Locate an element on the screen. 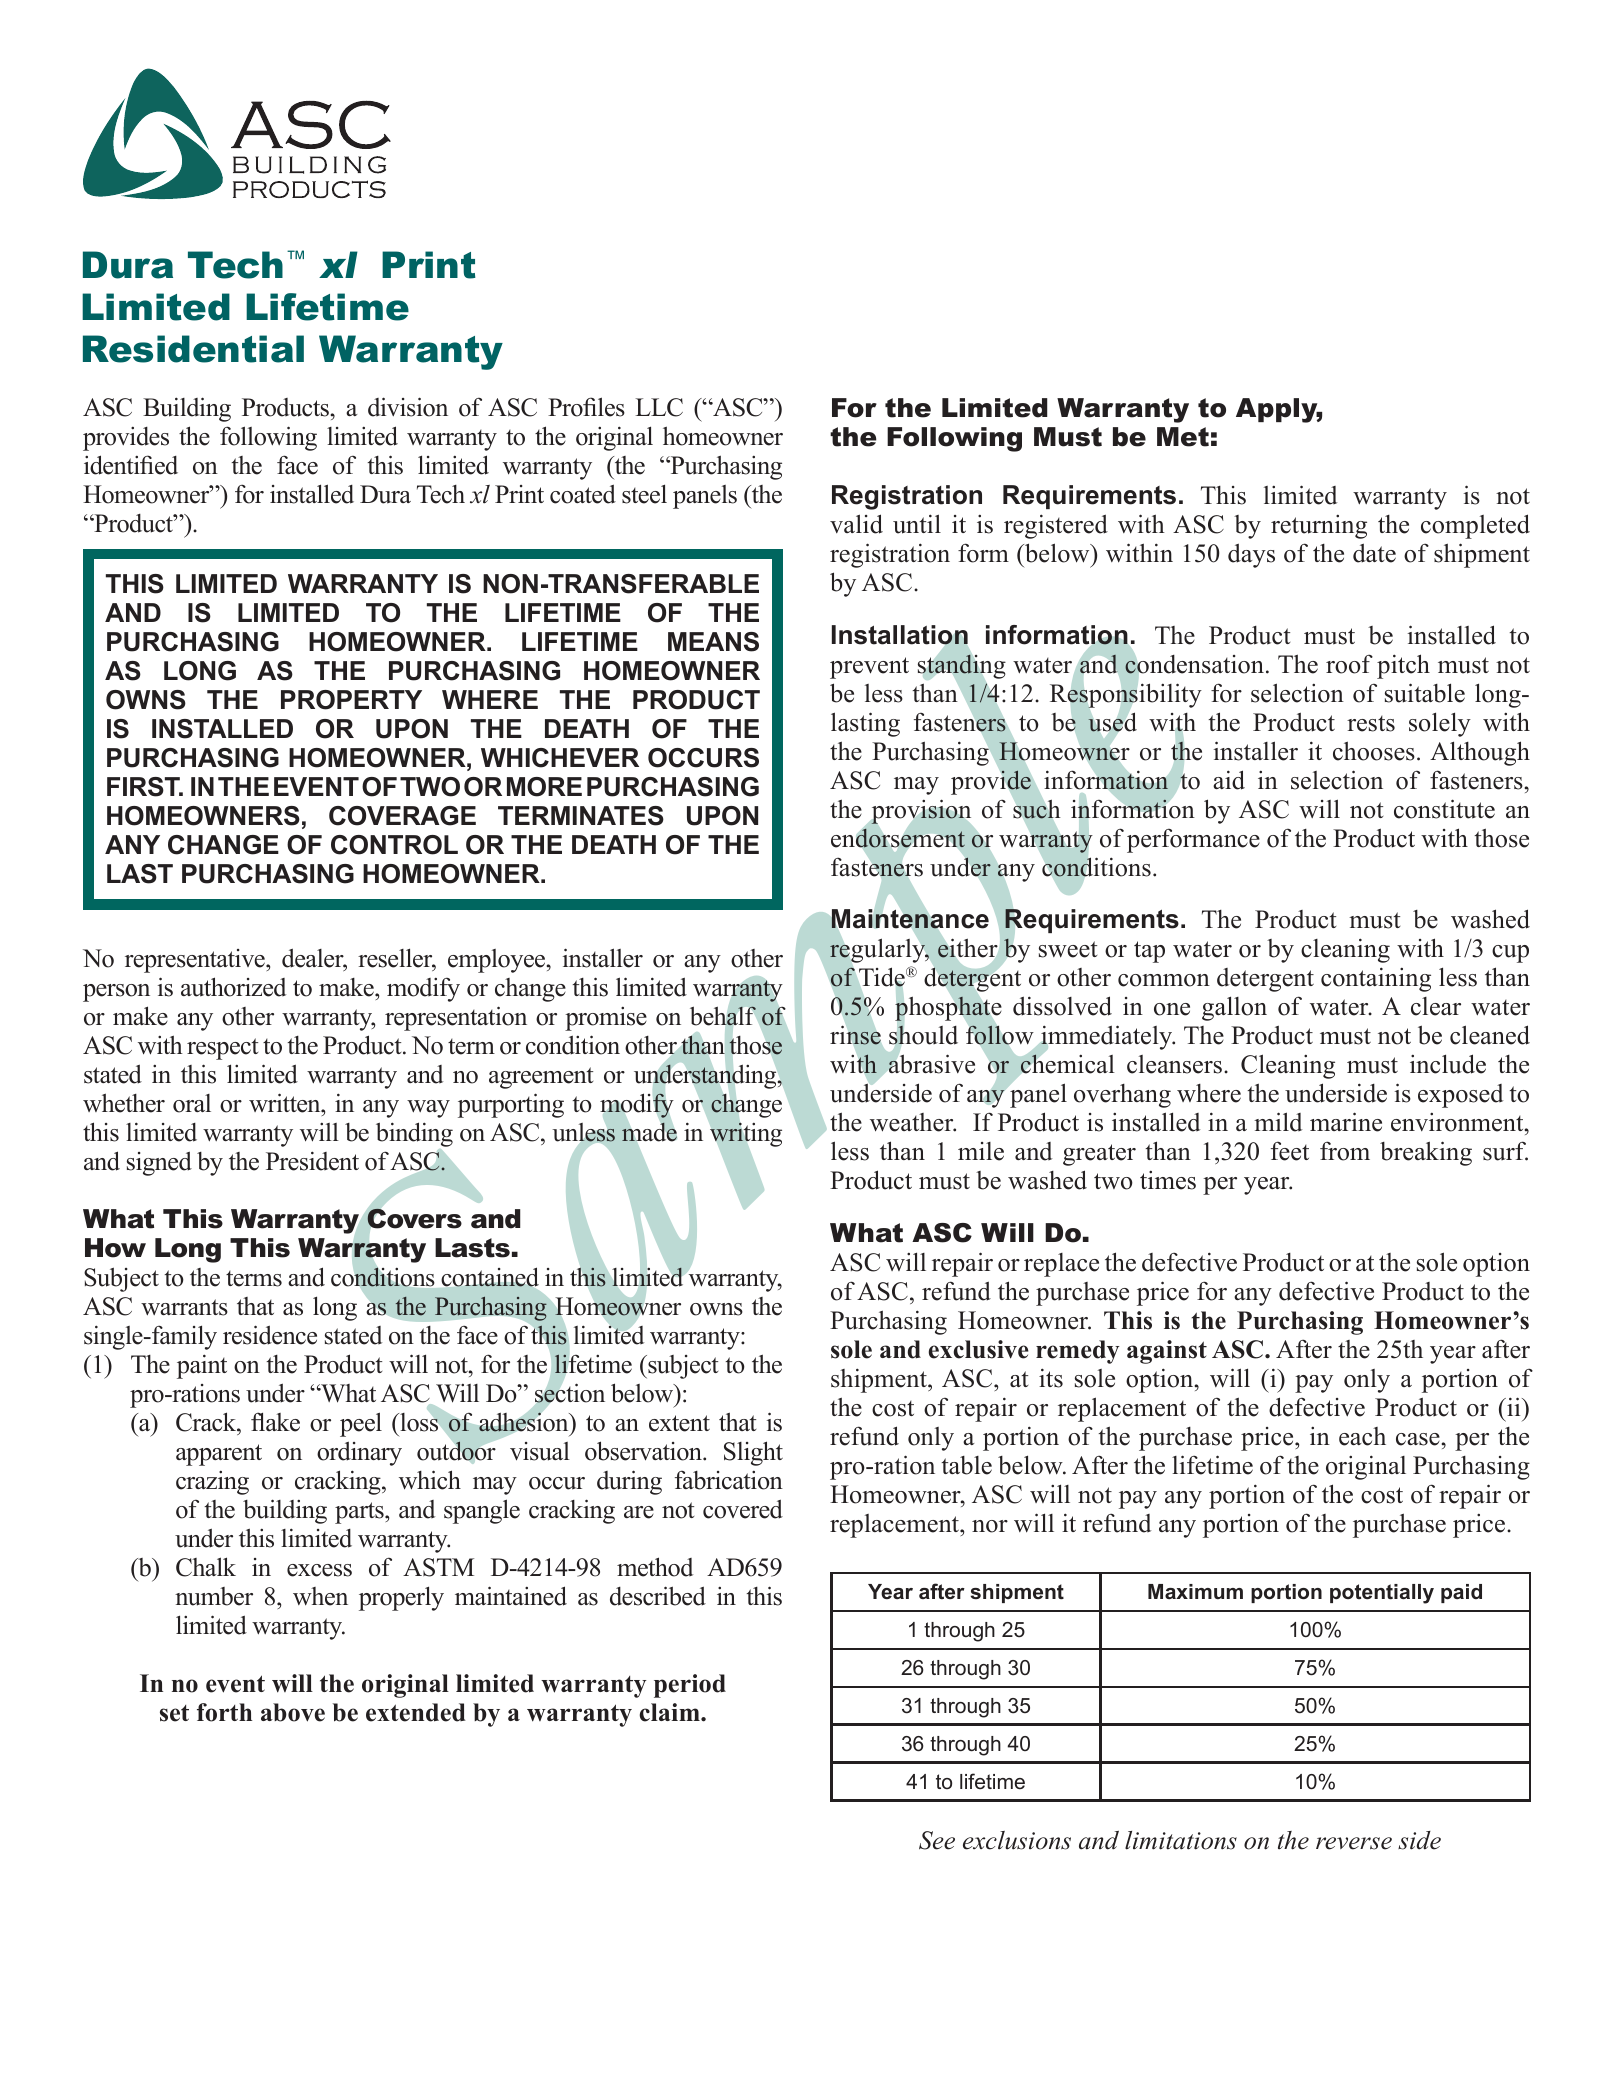 Image resolution: width=1613 pixels, height=2087 pixels. valid is located at coordinates (856, 524).
